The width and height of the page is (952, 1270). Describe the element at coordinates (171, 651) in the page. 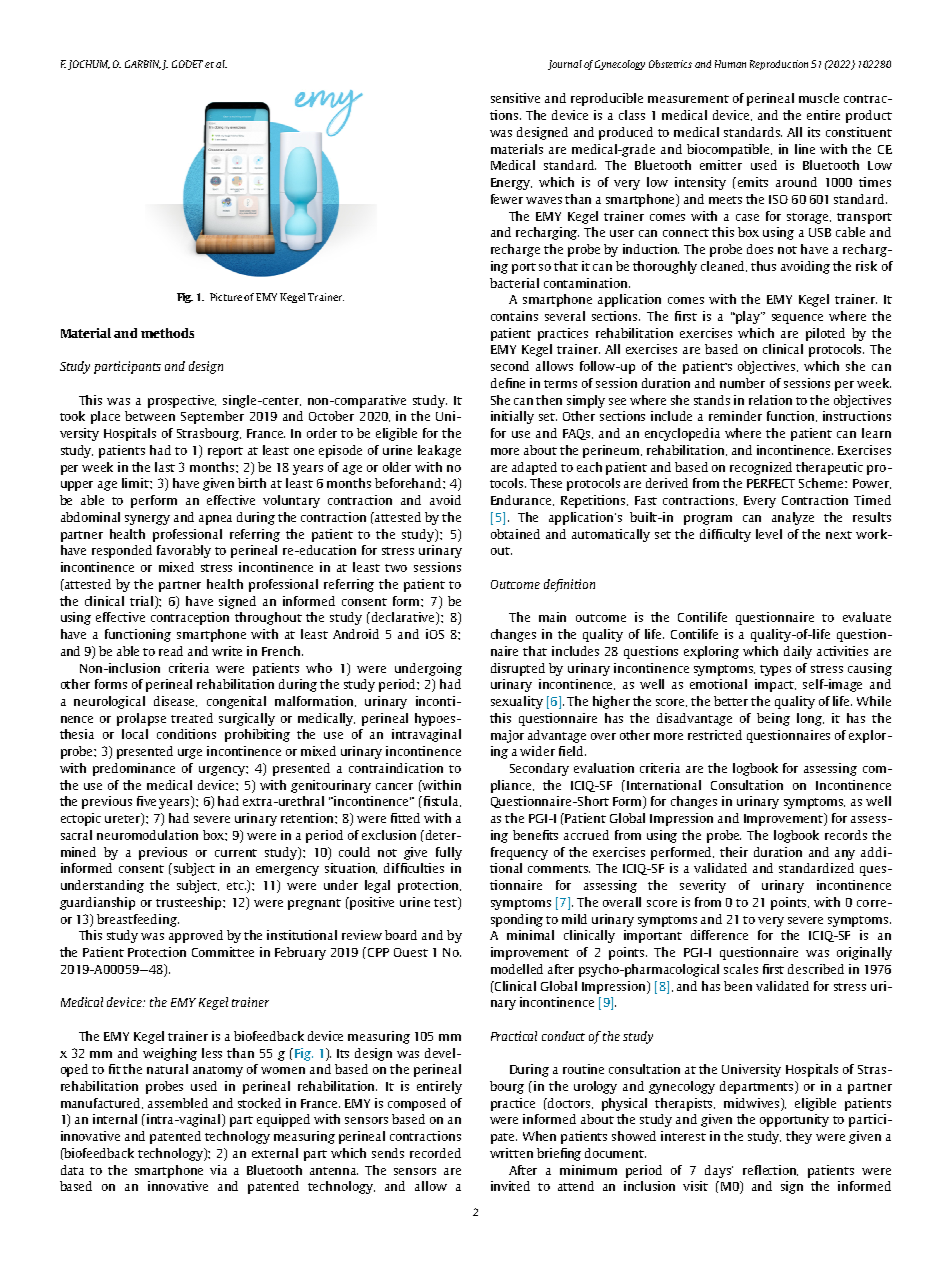

I see `read` at that location.
